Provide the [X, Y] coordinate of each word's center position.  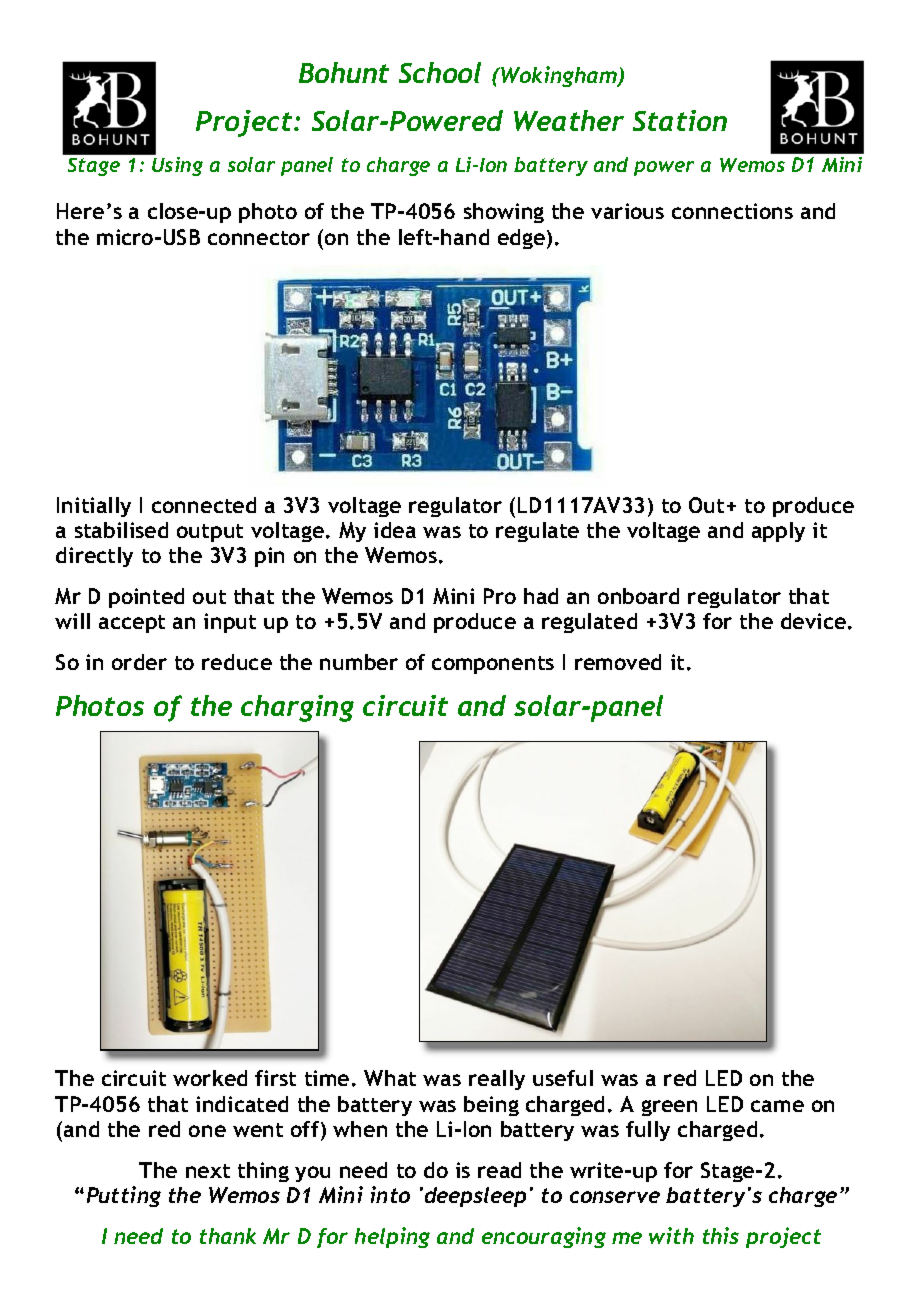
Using [176, 165]
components [493, 665]
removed [618, 662]
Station [680, 120]
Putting [124, 1196]
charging [297, 708]
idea [395, 530]
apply [778, 532]
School [440, 72]
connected [204, 505]
